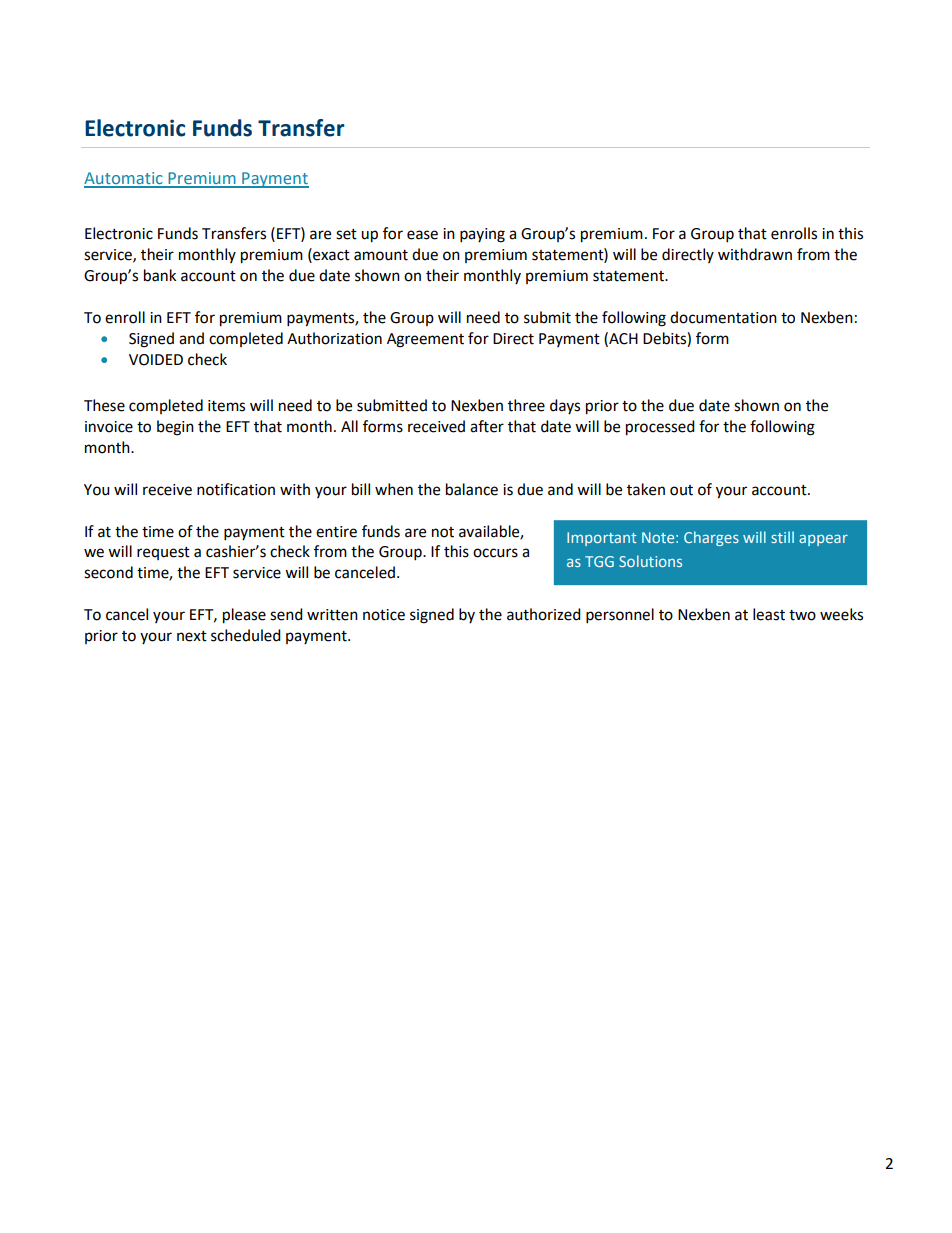  What do you see at coordinates (425, 340) in the screenshot?
I see `Agreement` at bounding box center [425, 340].
